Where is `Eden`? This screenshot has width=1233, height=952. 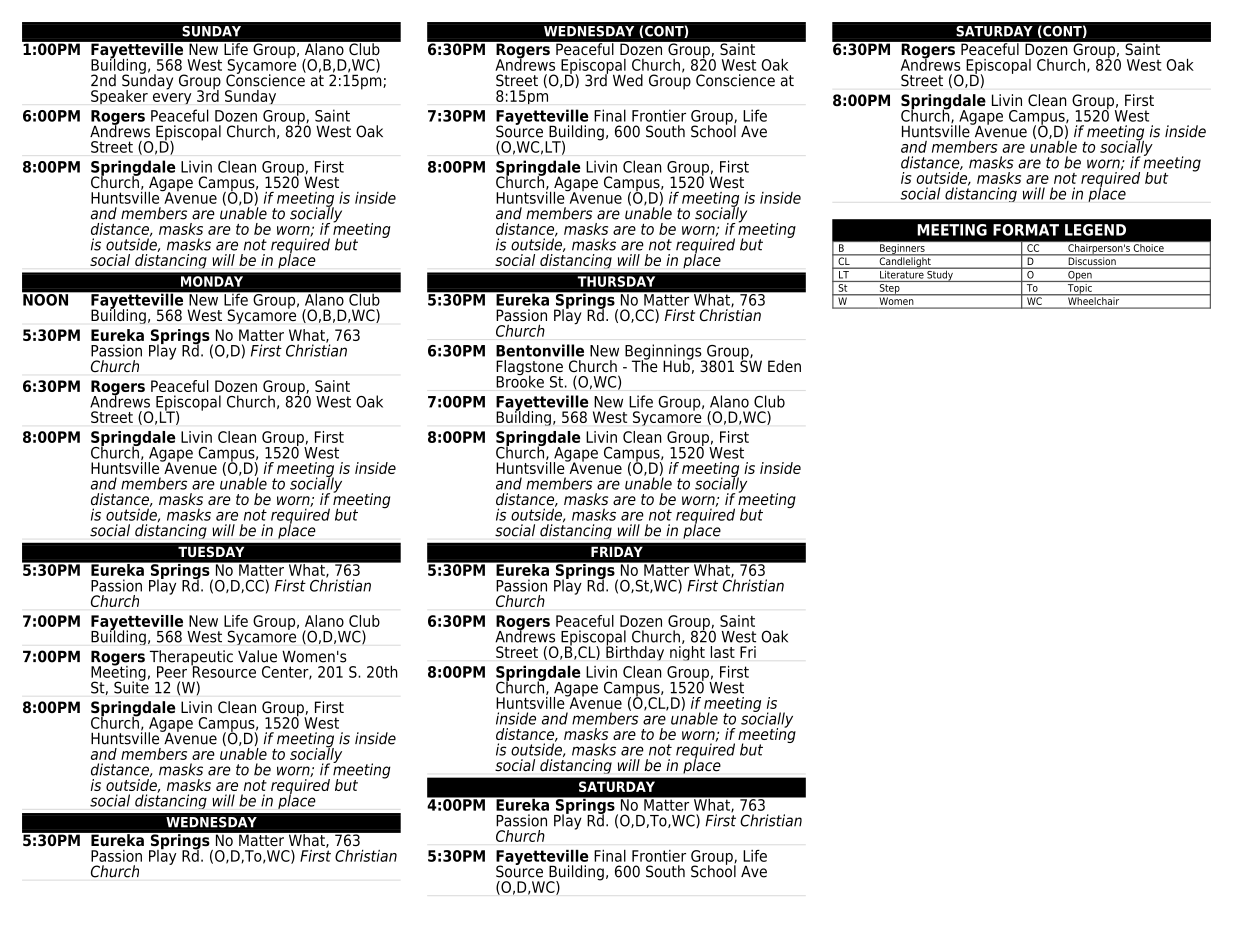 Eden is located at coordinates (784, 366).
